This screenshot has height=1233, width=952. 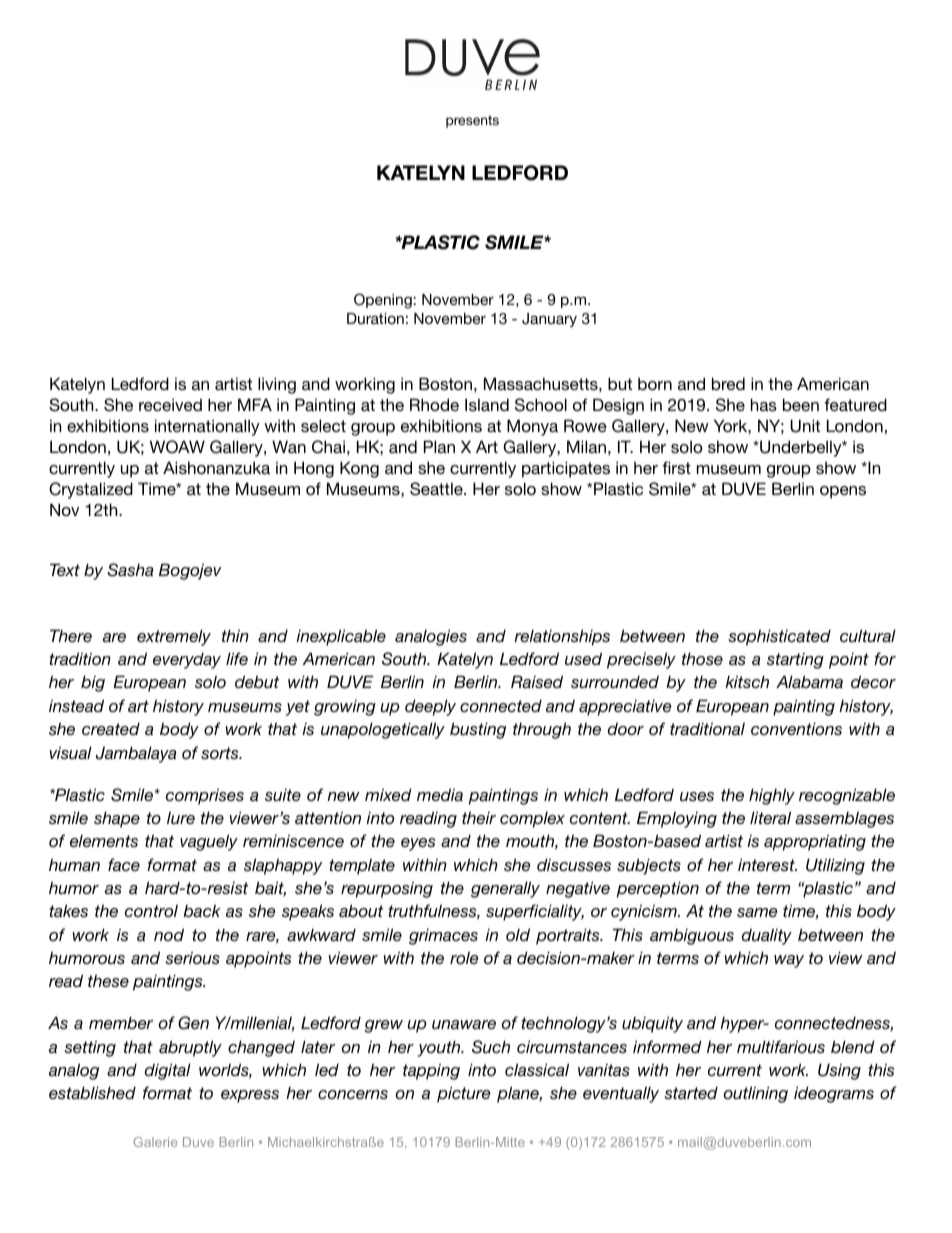 What do you see at coordinates (384, 301) in the screenshot?
I see `Opening` at bounding box center [384, 301].
